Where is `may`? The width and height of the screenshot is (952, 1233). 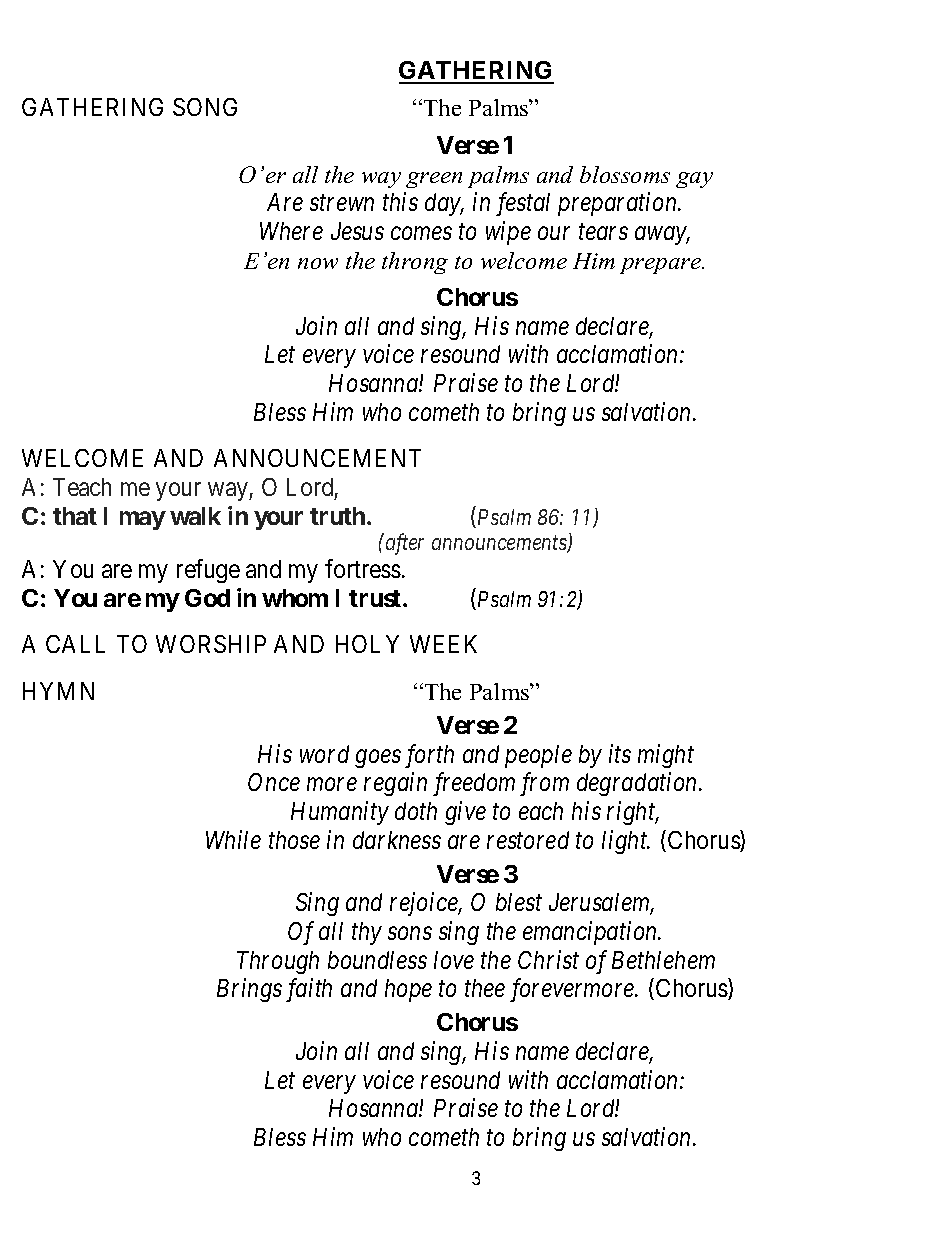
may is located at coordinates (143, 520).
